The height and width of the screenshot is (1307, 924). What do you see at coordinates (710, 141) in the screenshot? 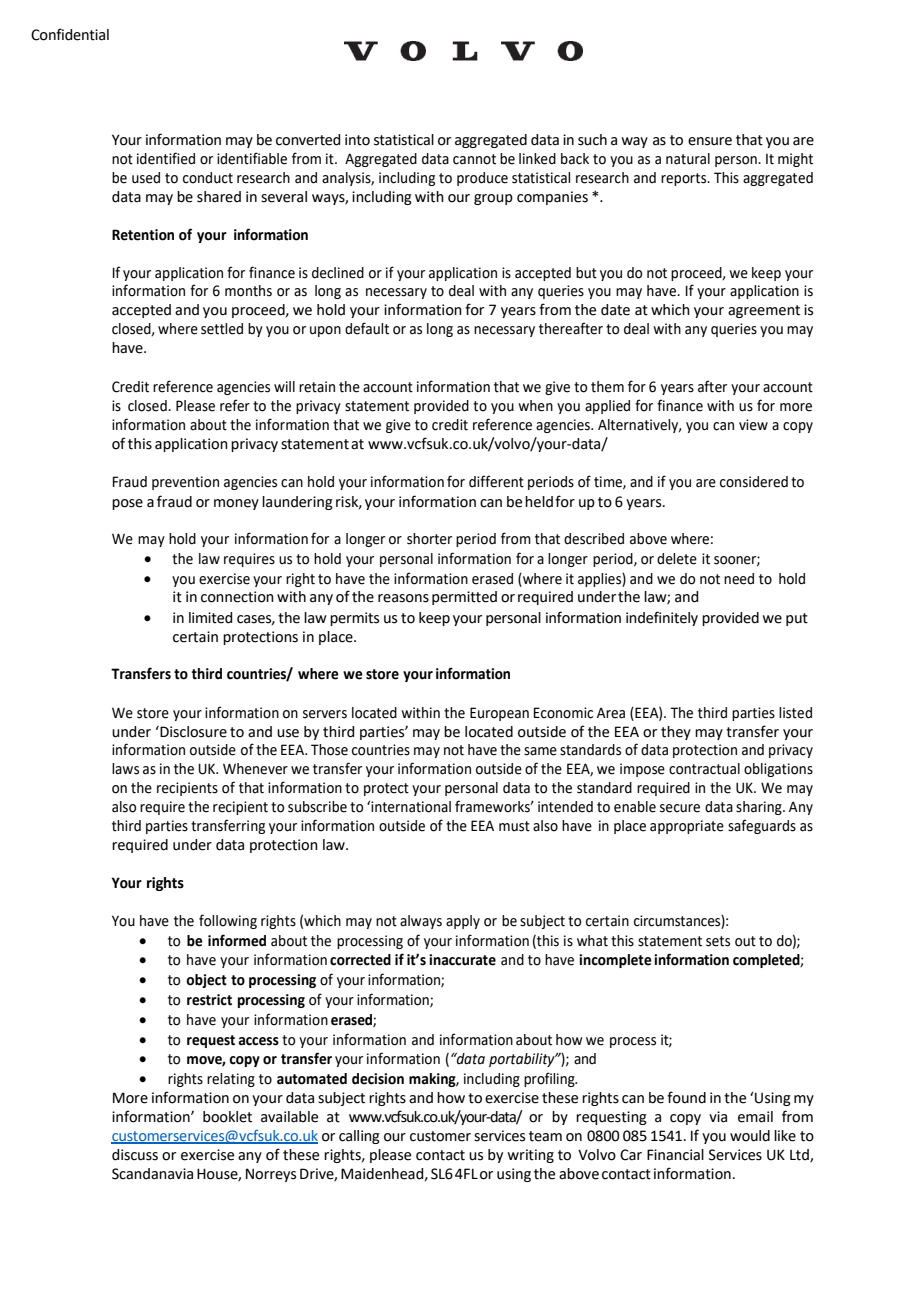
I see `ensure` at bounding box center [710, 141].
